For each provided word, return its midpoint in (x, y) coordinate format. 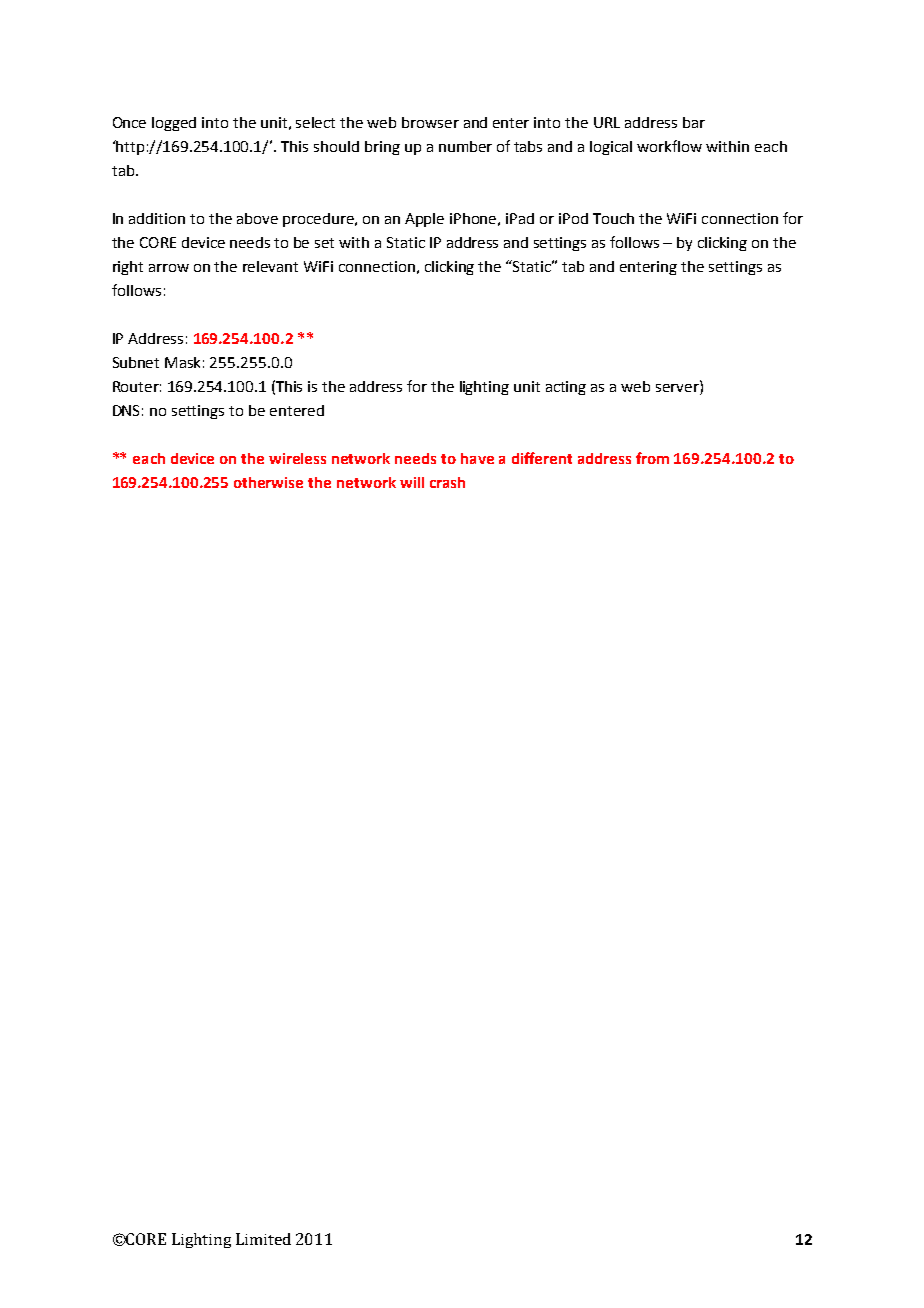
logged (174, 124)
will (412, 482)
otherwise (268, 482)
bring (382, 148)
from (652, 458)
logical (611, 148)
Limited (263, 1239)
